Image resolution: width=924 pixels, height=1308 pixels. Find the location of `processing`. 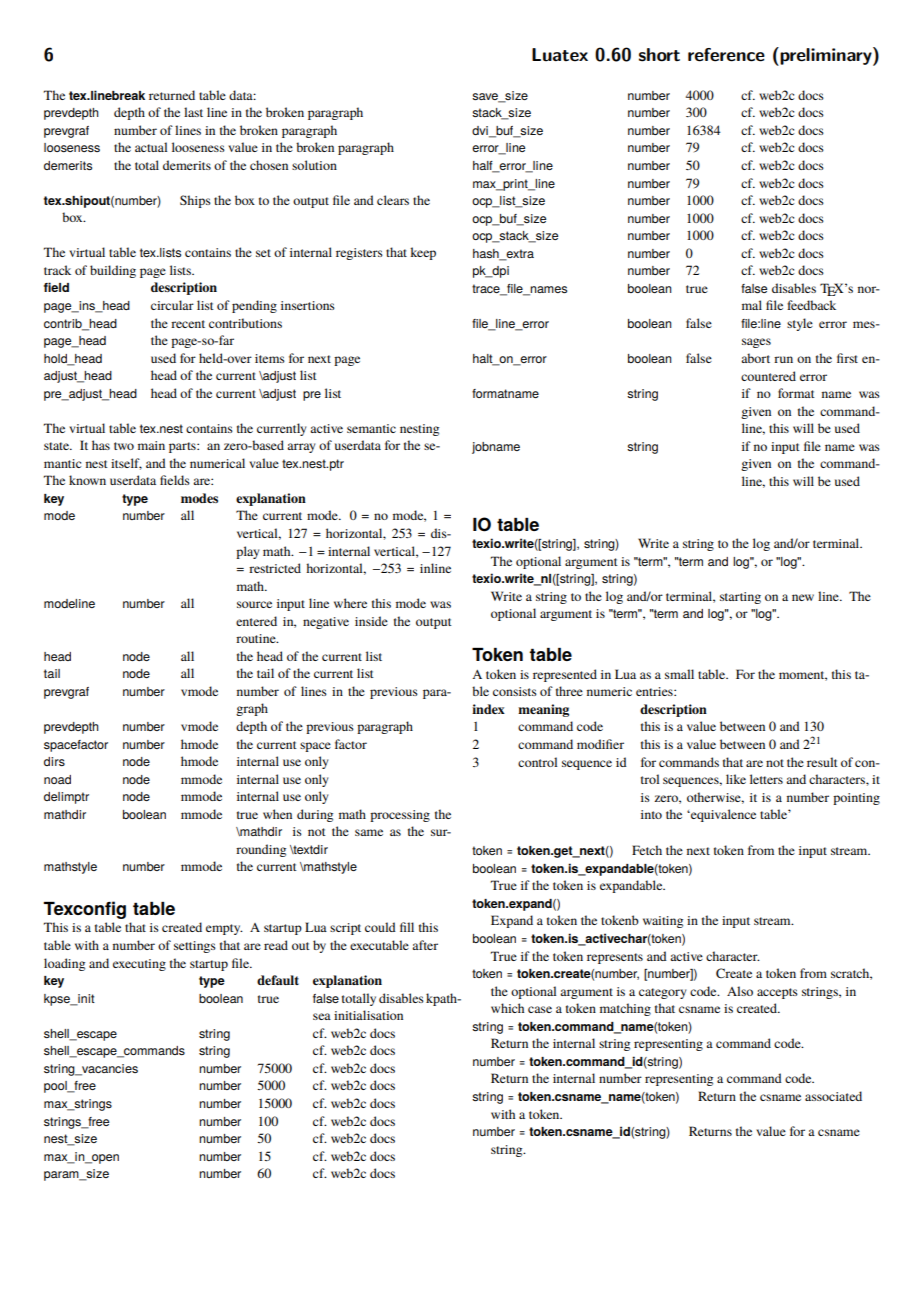

processing is located at coordinates (400, 816).
